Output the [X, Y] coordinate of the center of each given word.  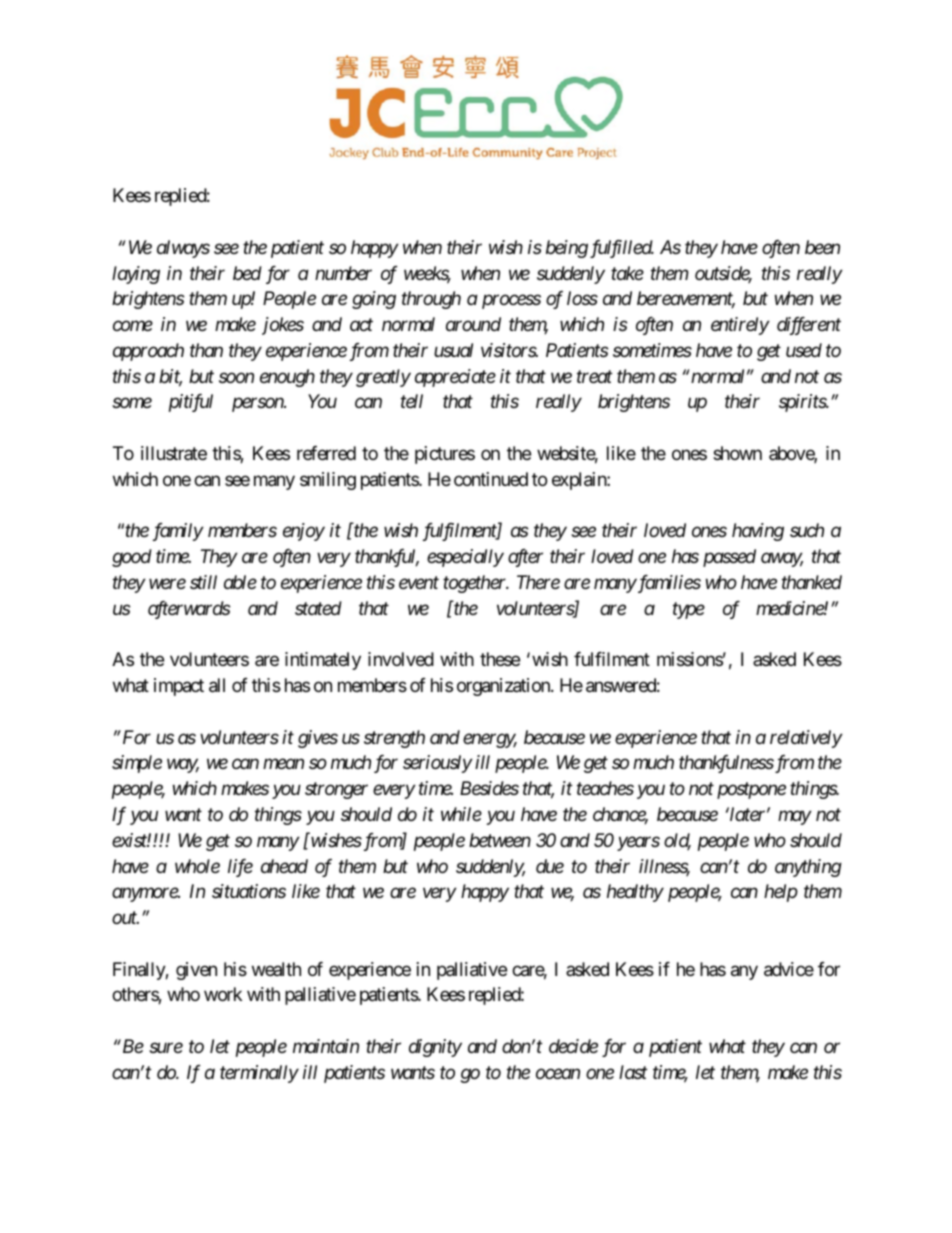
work [223, 994]
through [431, 300]
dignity [435, 1048]
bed [247, 273]
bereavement [686, 300]
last [633, 1072]
